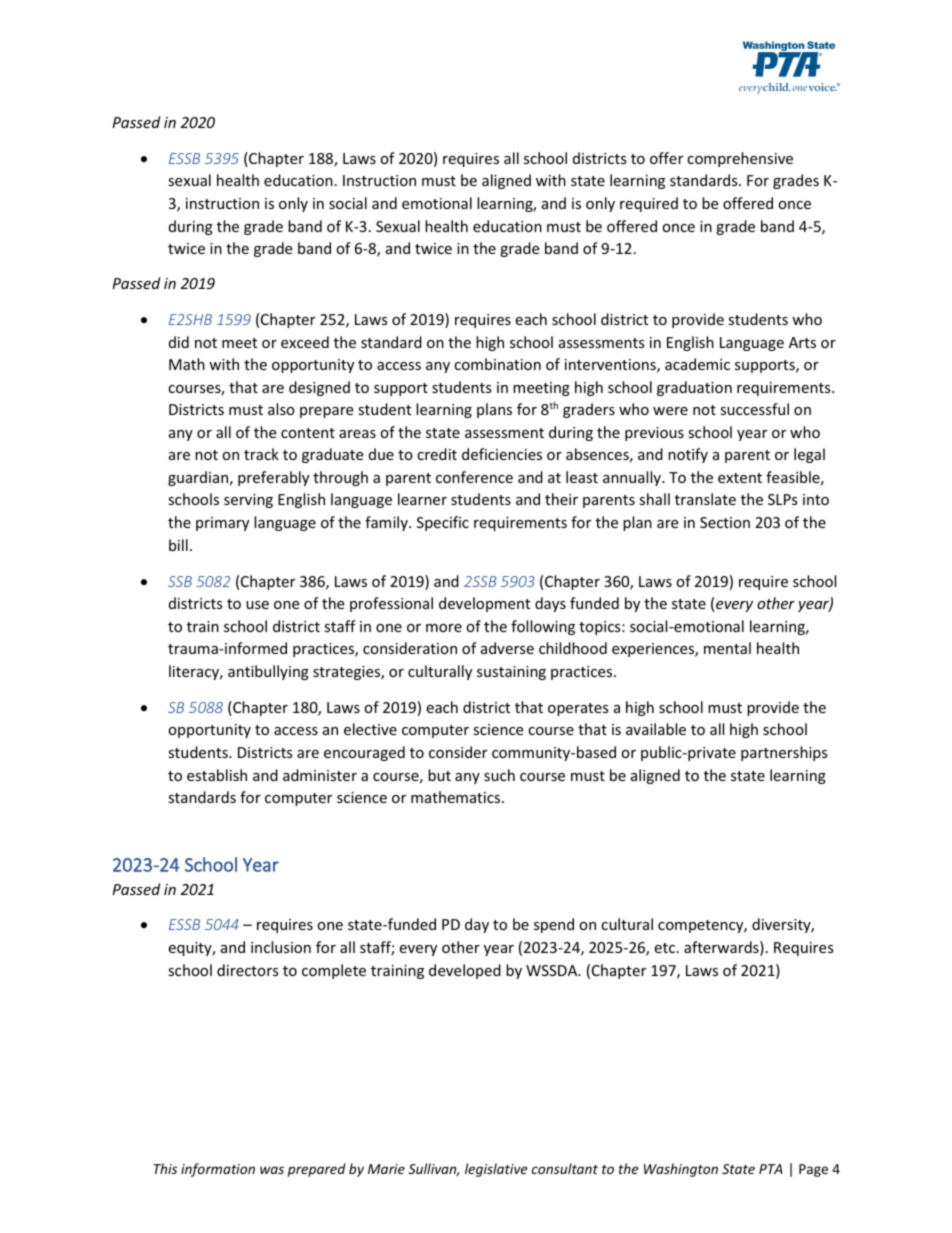 The height and width of the screenshot is (1233, 952). I want to click on use, so click(257, 605).
